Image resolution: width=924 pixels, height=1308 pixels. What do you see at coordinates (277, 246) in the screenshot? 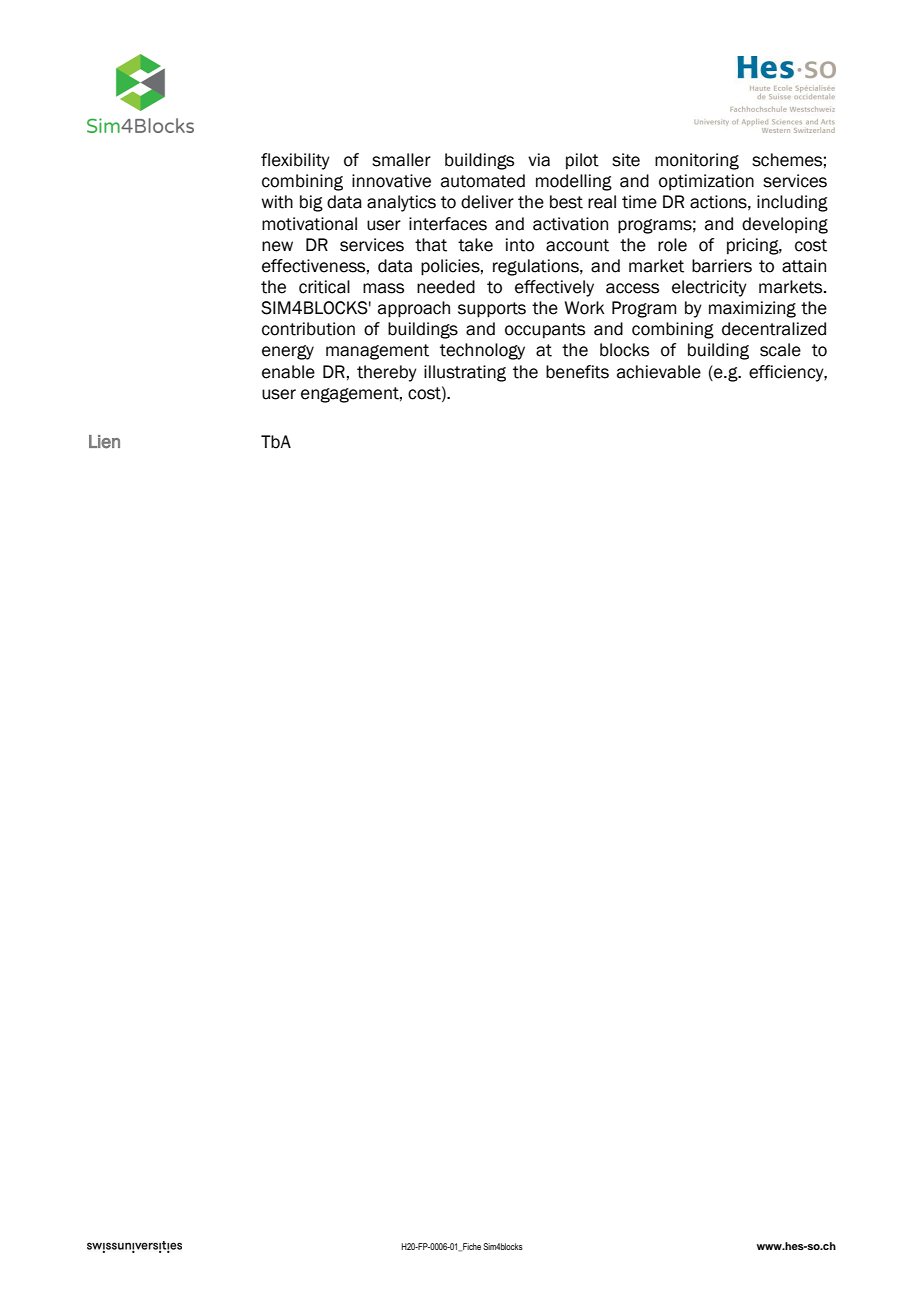
I see `new` at bounding box center [277, 246].
